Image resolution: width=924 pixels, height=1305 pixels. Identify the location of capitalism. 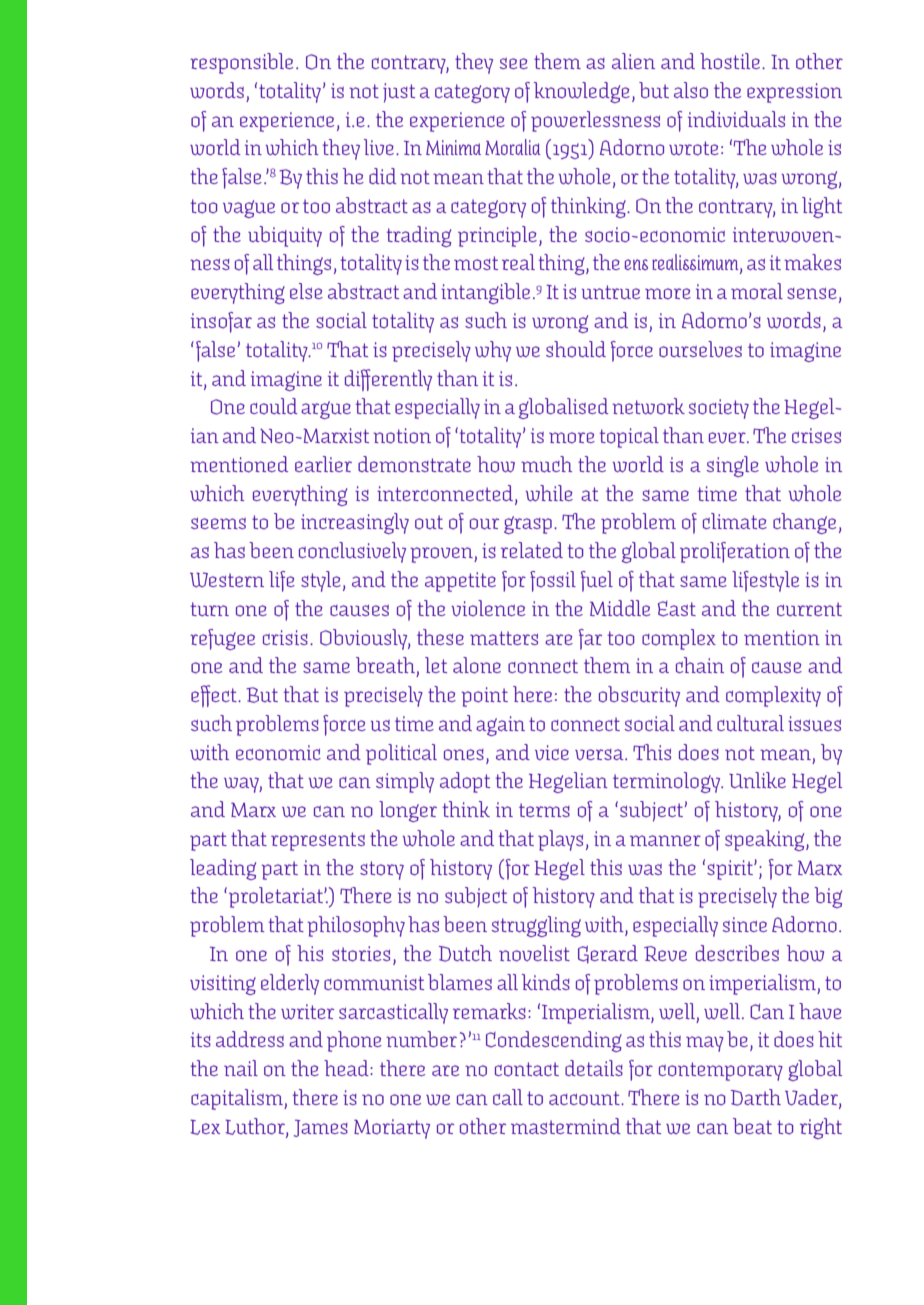
(238, 1099).
